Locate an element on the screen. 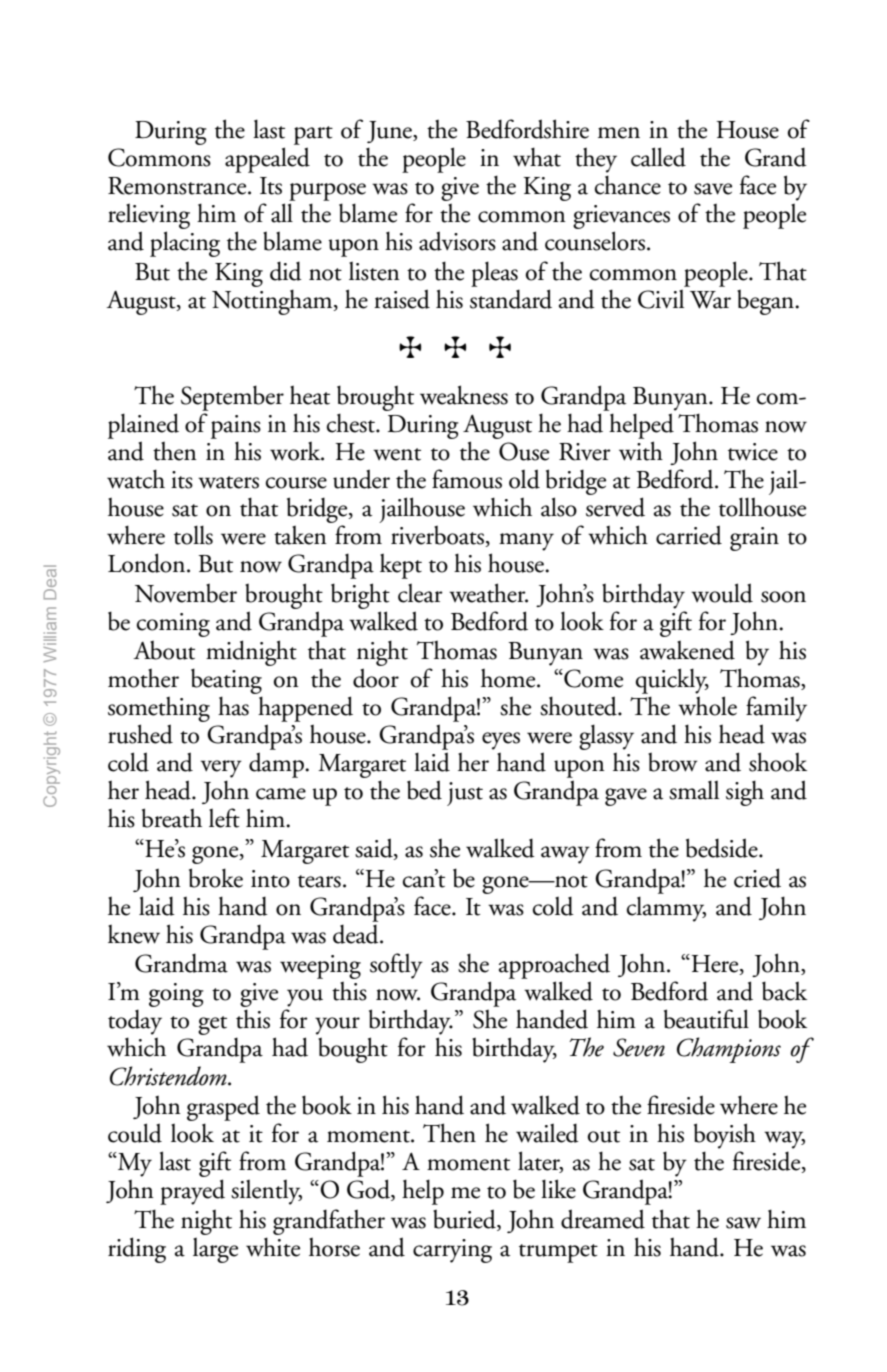 The width and height of the screenshot is (887, 1372). prayed is located at coordinates (192, 1192).
